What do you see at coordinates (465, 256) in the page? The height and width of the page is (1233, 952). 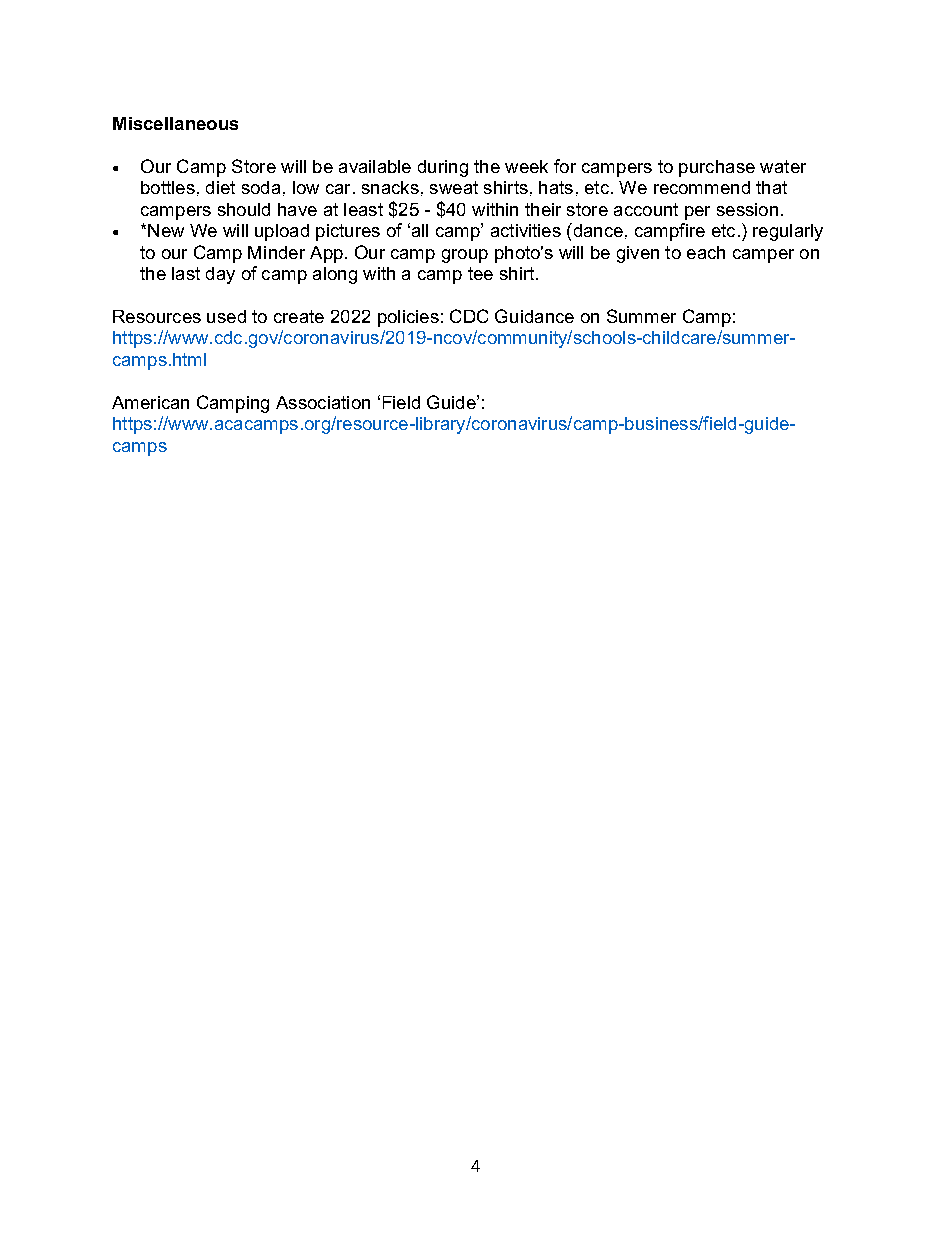 I see `group` at bounding box center [465, 256].
